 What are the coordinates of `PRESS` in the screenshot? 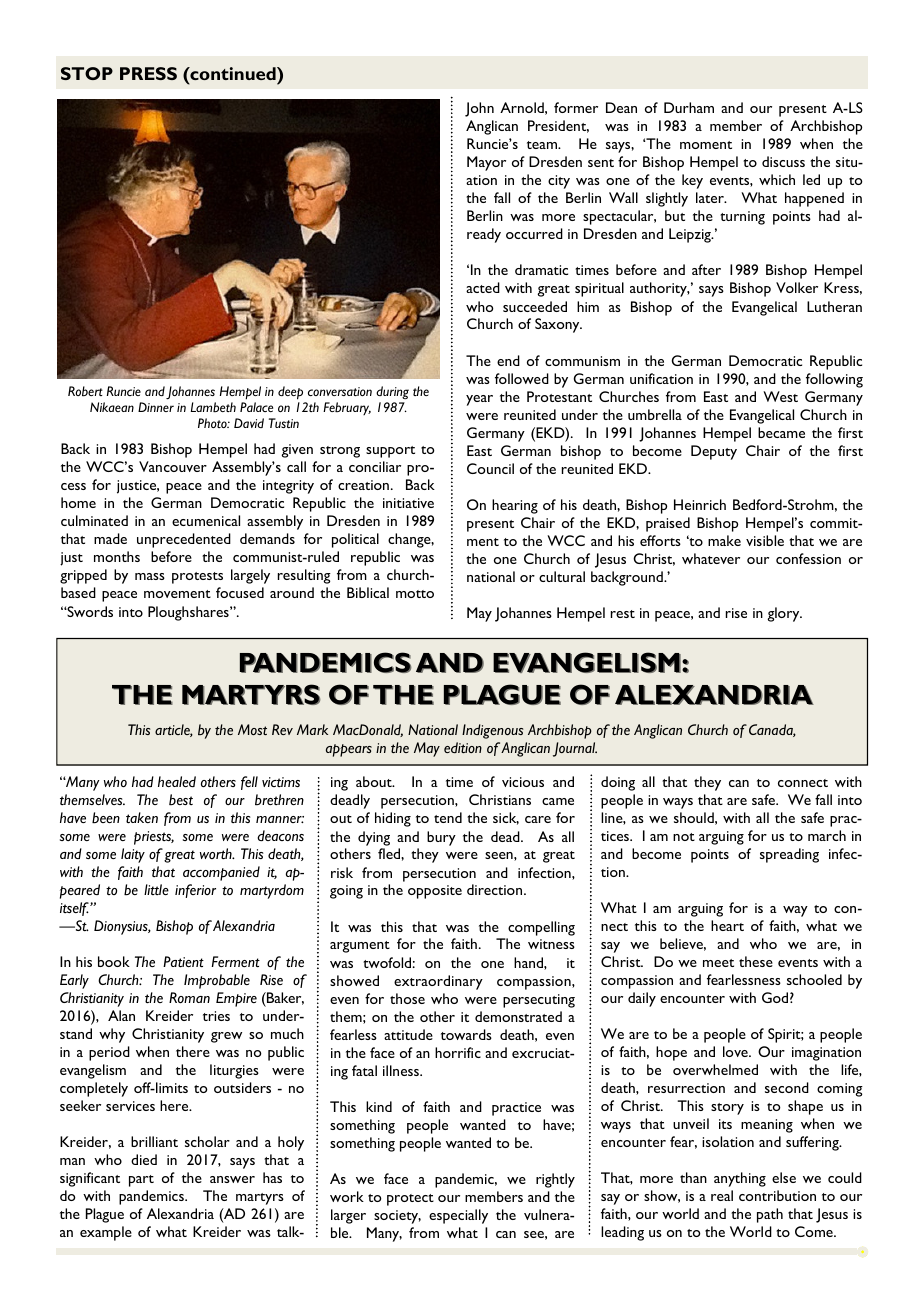 It's located at (148, 73).
